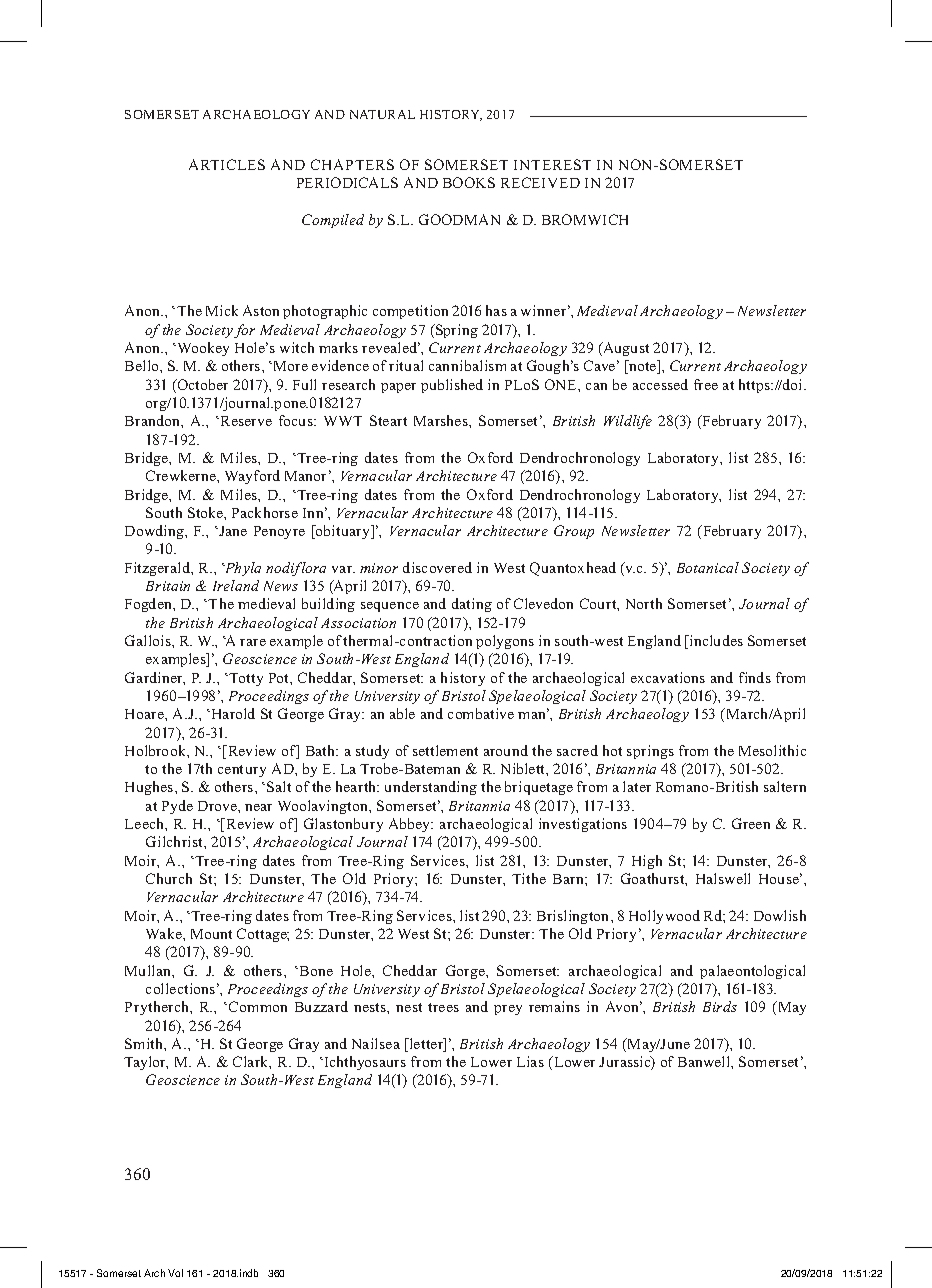 This screenshot has height=1288, width=932. Describe the element at coordinates (227, 164) in the screenshot. I see `ARTICLES` at that location.
